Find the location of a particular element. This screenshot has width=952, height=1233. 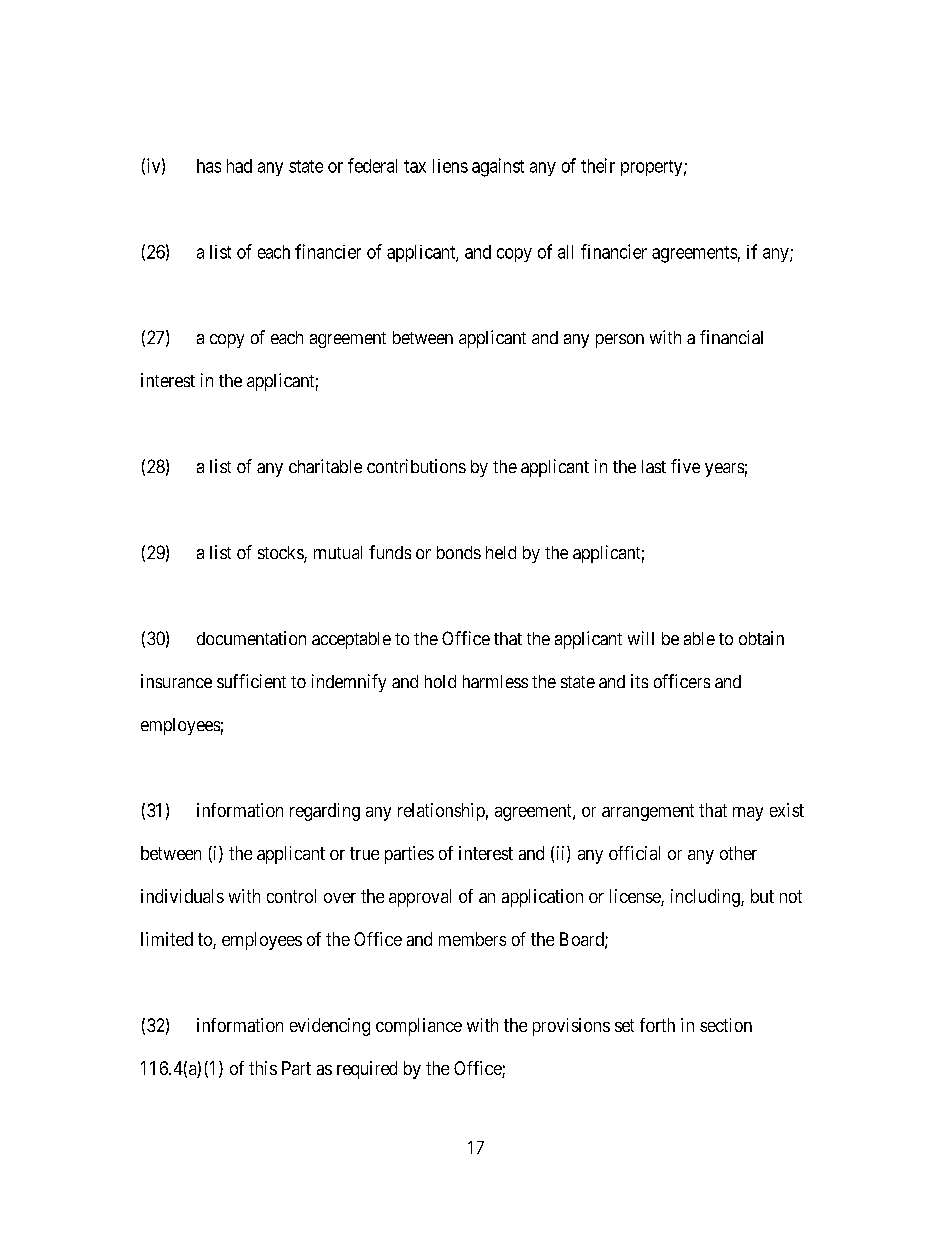

against is located at coordinates (498, 167).
